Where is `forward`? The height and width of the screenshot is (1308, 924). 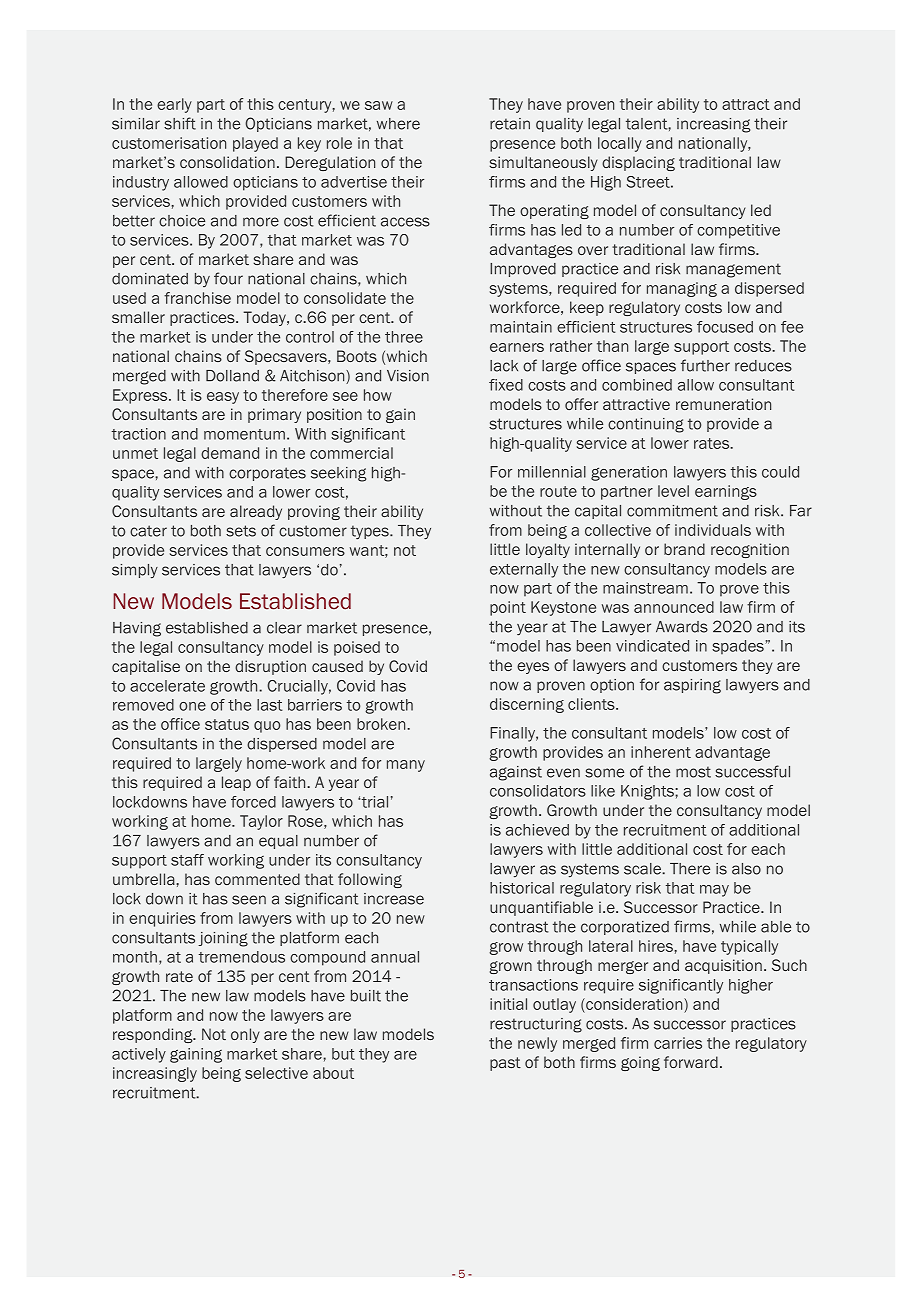 forward is located at coordinates (691, 1062).
